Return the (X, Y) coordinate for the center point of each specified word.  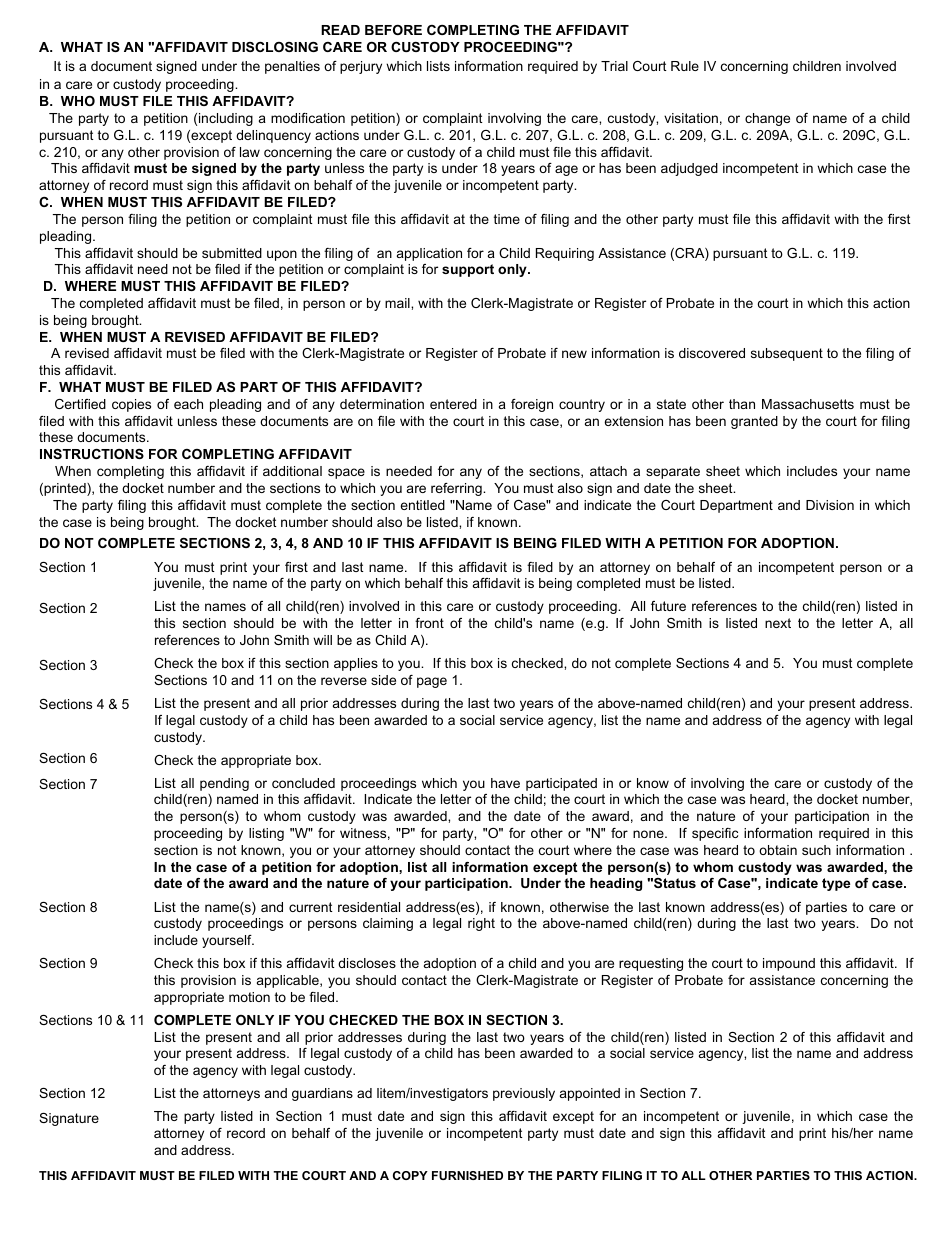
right (481, 924)
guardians (322, 1094)
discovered (712, 353)
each (188, 404)
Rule (685, 66)
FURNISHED (467, 1175)
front (429, 623)
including (226, 119)
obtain (778, 850)
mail (398, 303)
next (778, 623)
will (322, 640)
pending (224, 784)
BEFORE (393, 30)
